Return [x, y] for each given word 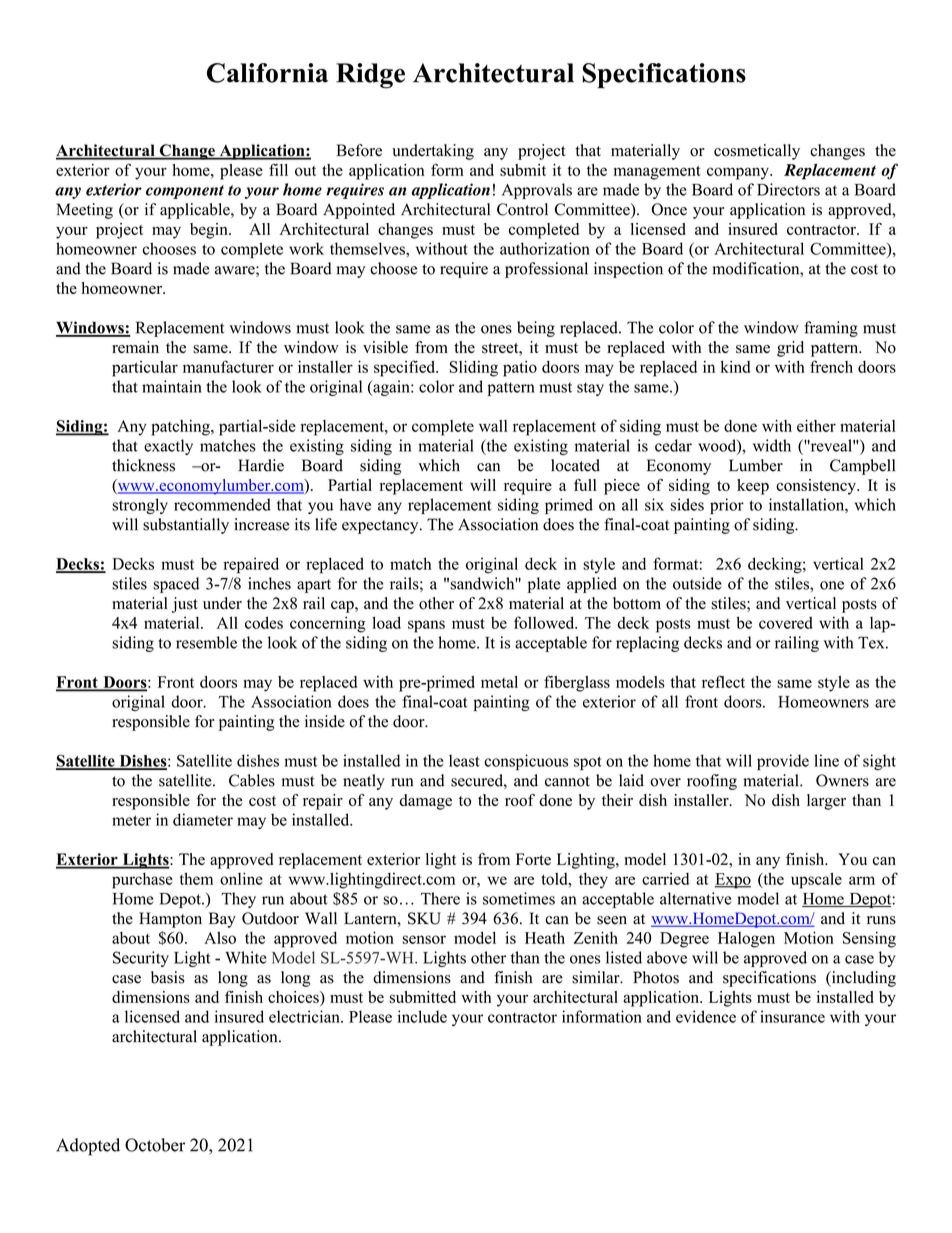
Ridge [370, 76]
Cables [252, 780]
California [267, 73]
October [155, 1145]
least [464, 760]
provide [783, 762]
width [772, 445]
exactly [168, 447]
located [575, 465]
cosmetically [757, 152]
